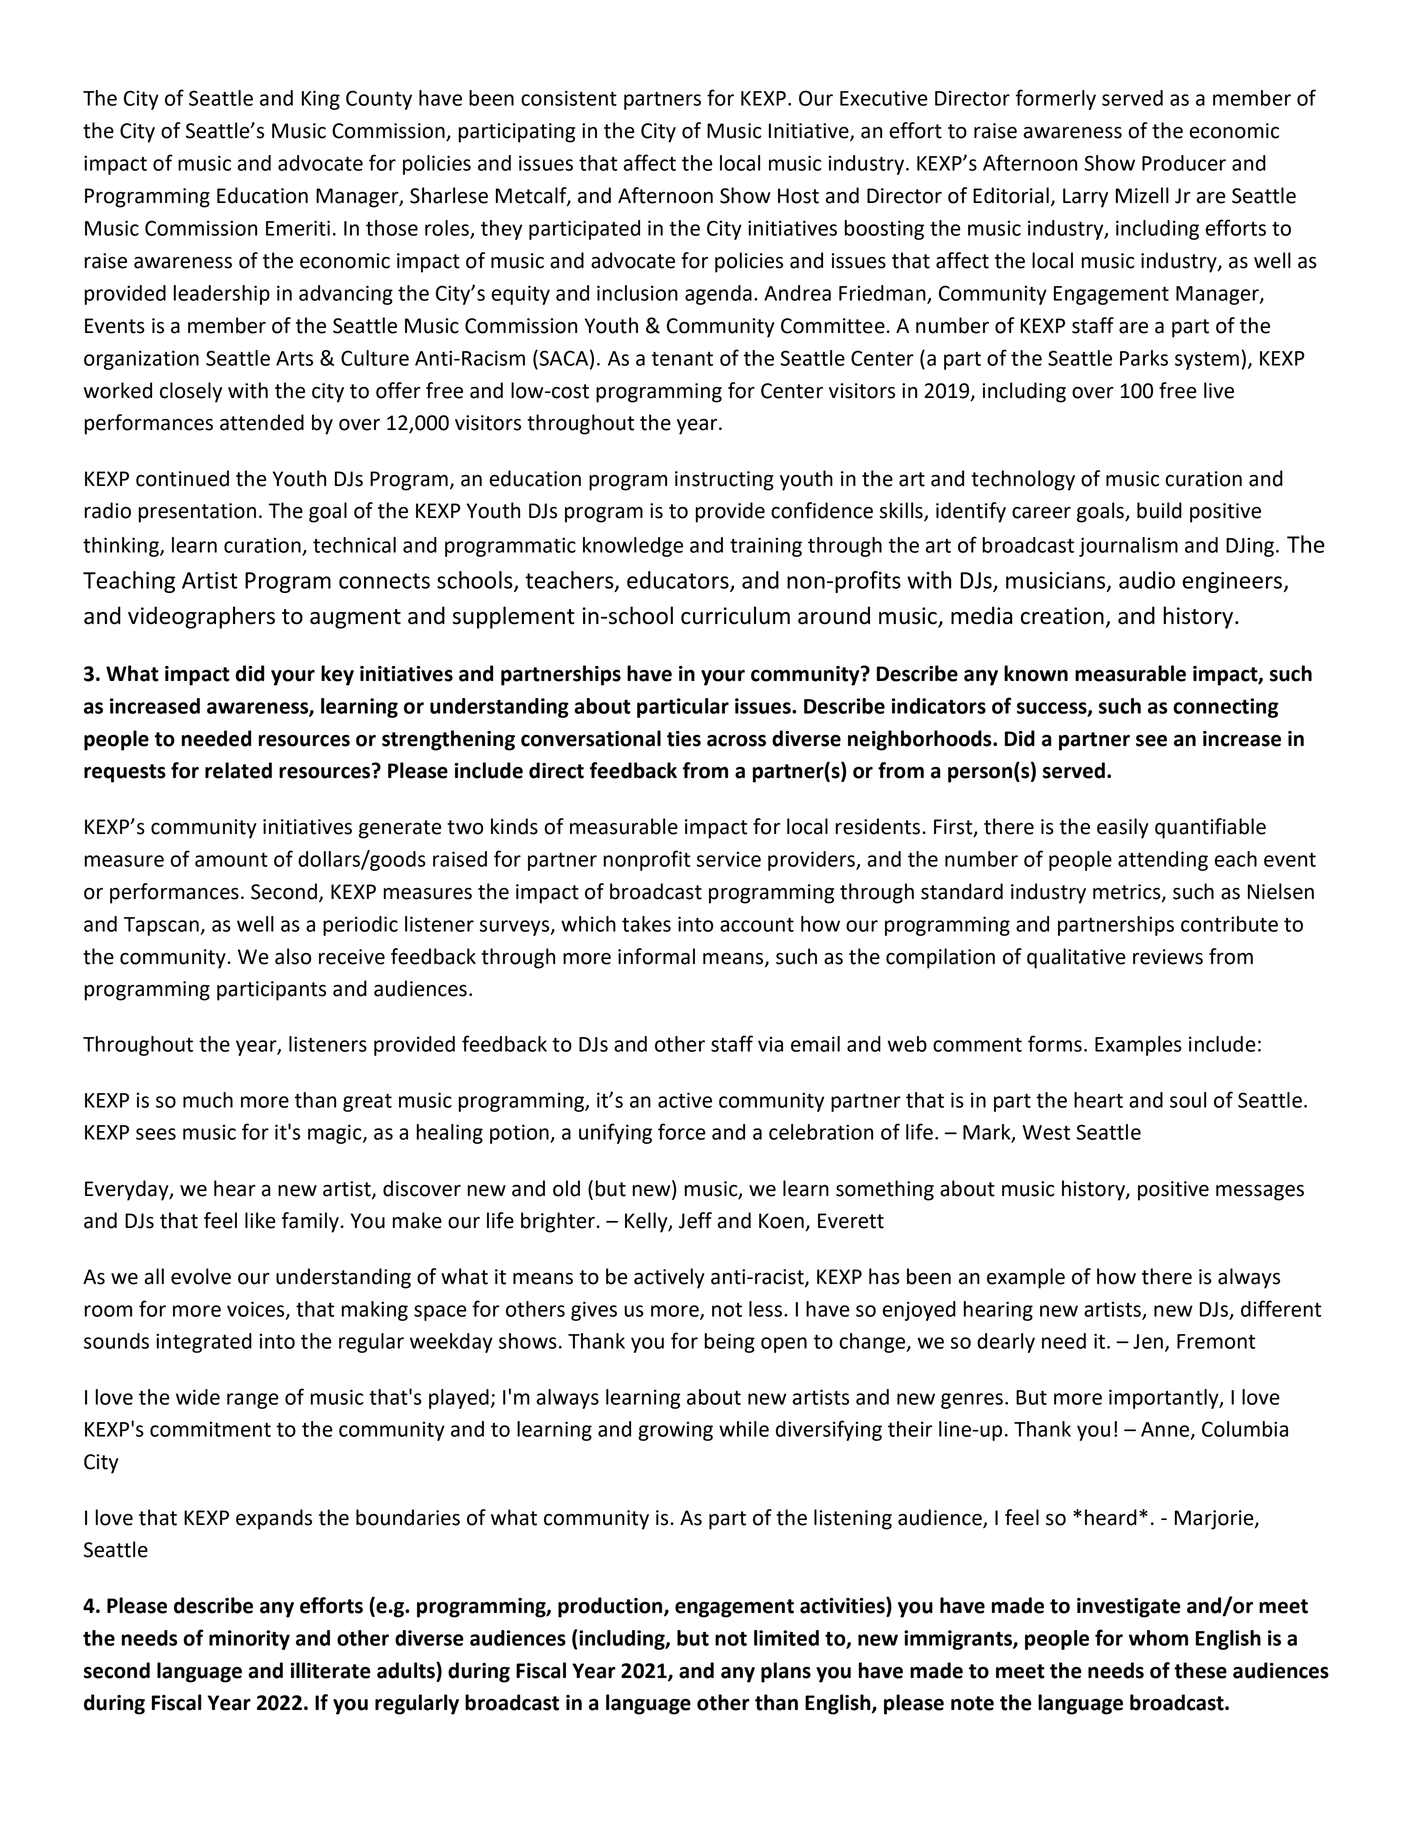 This screenshot has width=1415, height=1832. I want to click on much, so click(208, 1100).
